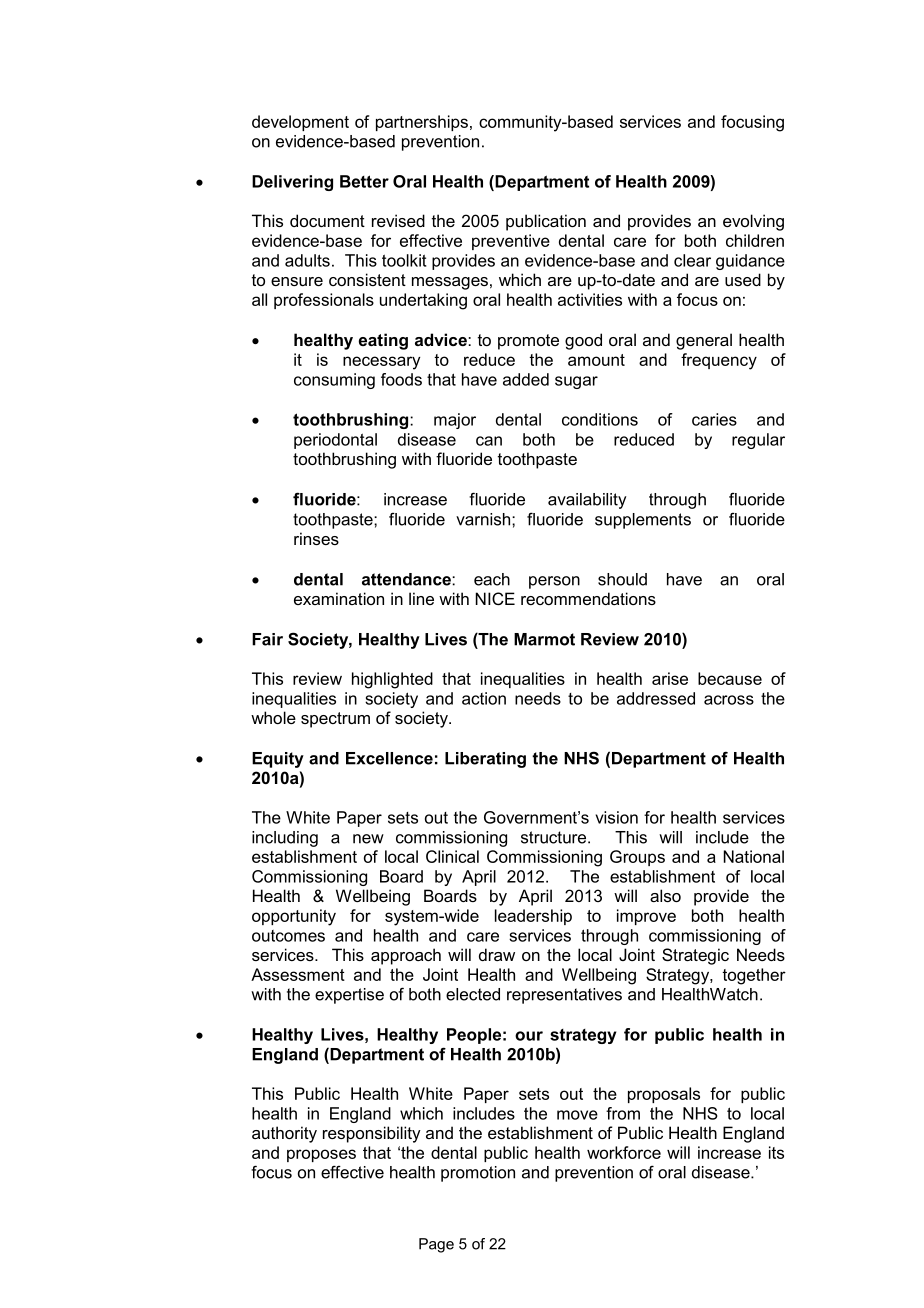 This screenshot has width=924, height=1308. What do you see at coordinates (478, 1174) in the screenshot?
I see `promotion` at bounding box center [478, 1174].
